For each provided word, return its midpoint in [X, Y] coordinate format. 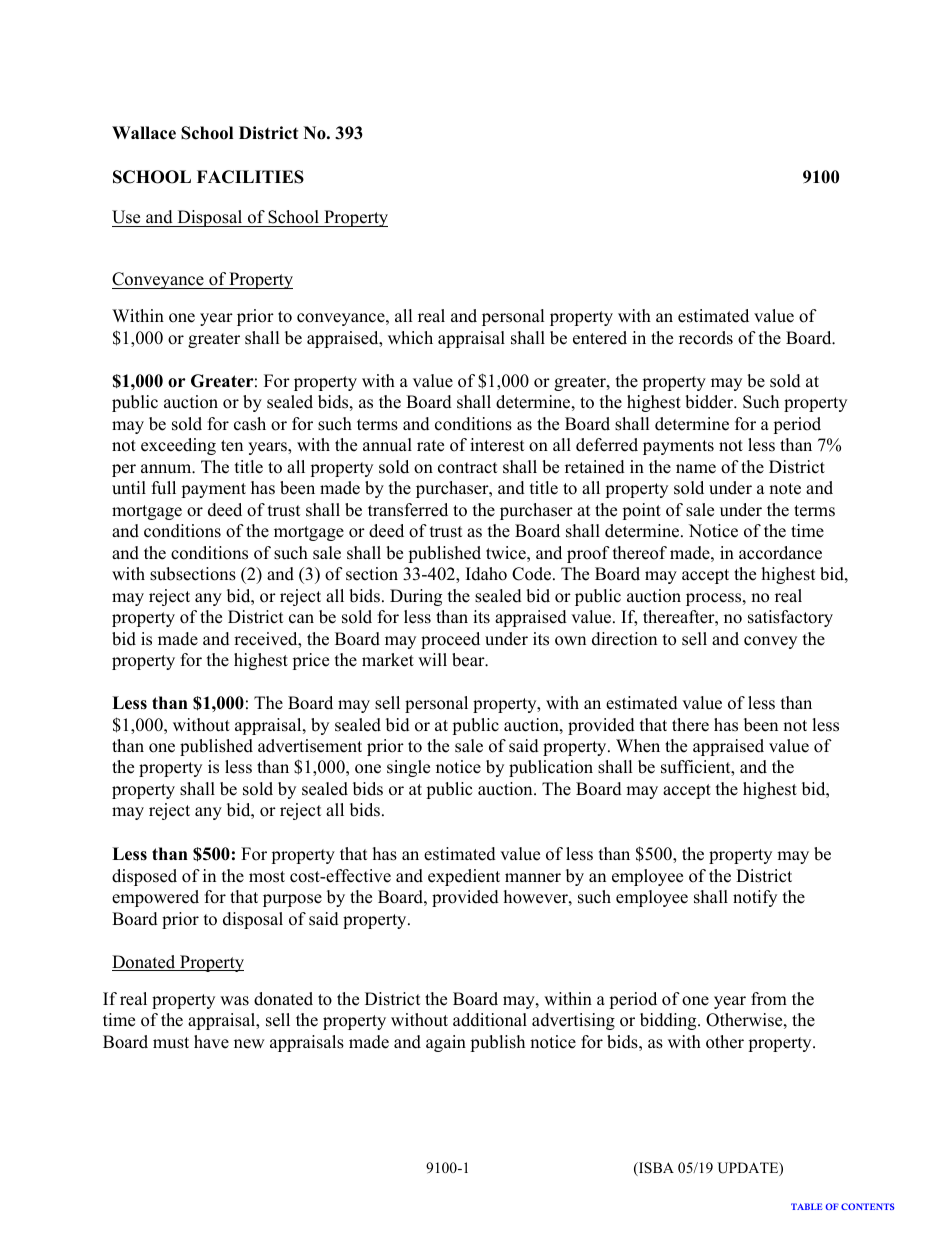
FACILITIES [250, 177]
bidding [669, 1021]
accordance [780, 553]
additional [490, 1020]
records [706, 338]
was [234, 1001]
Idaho [486, 574]
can [301, 619]
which [410, 338]
